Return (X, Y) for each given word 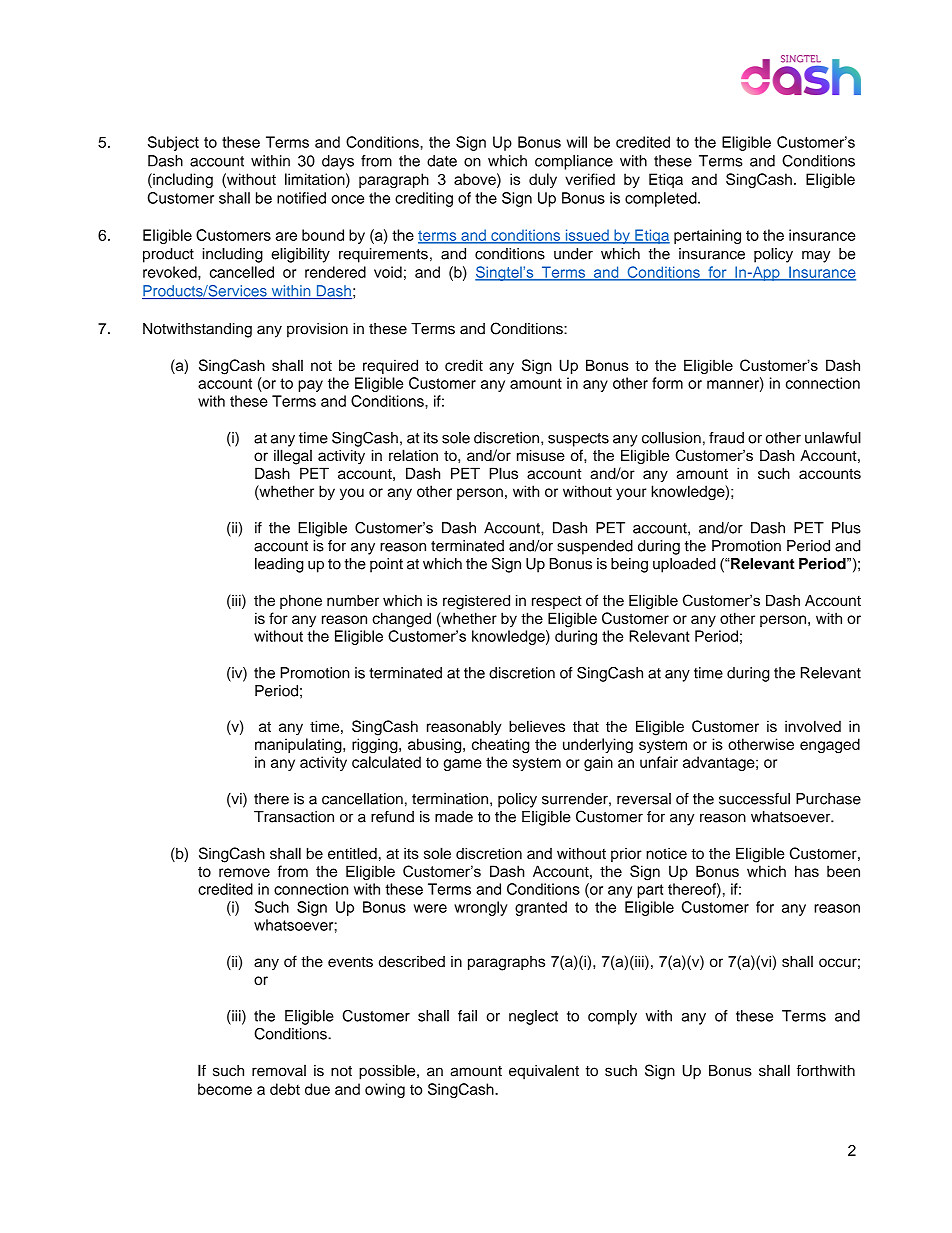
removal (279, 1071)
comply (612, 1017)
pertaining (707, 236)
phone (301, 602)
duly (543, 180)
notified (301, 198)
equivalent (544, 1072)
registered (476, 602)
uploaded (684, 565)
